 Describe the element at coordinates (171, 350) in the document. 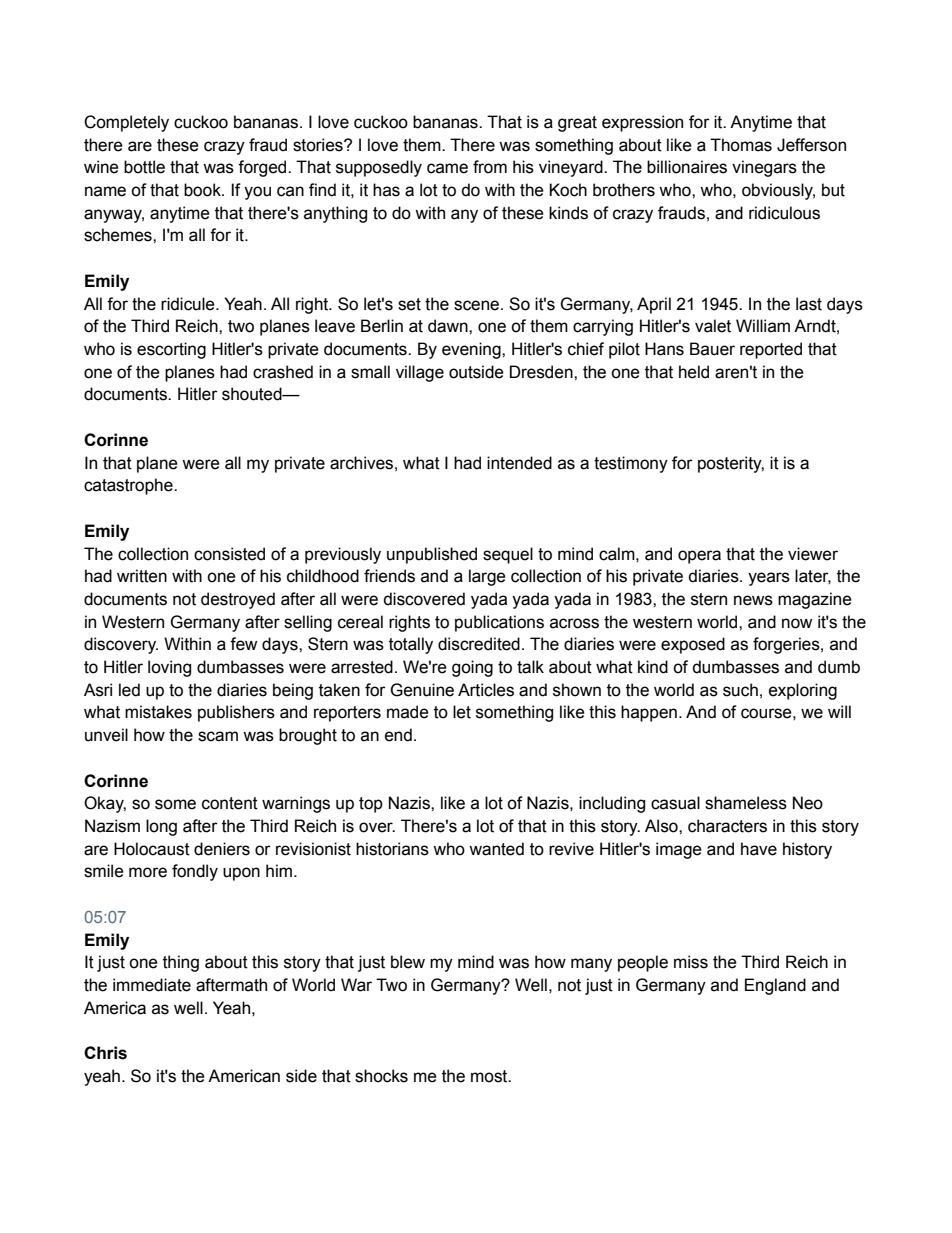

I see `escorting` at that location.
